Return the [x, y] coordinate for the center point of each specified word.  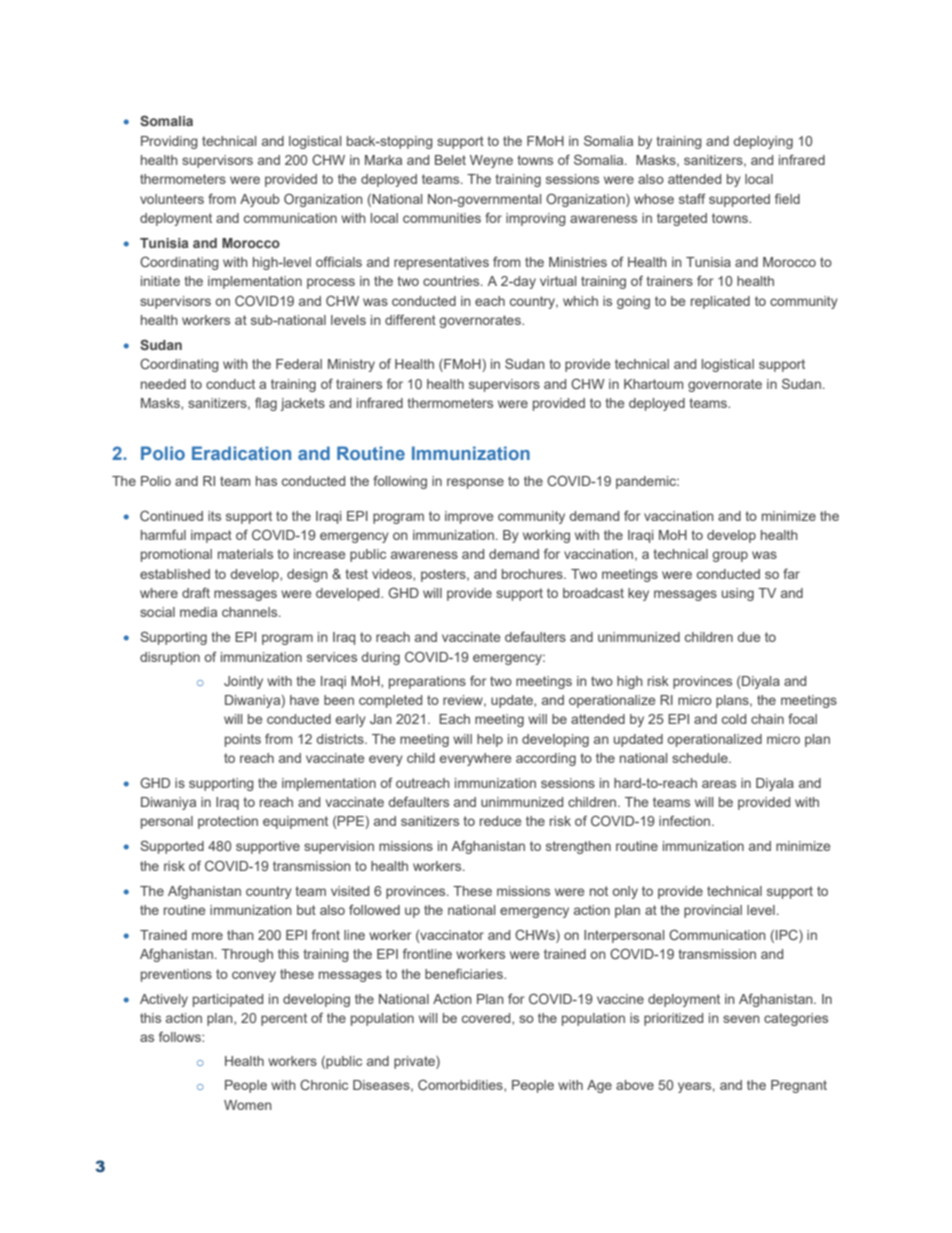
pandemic [647, 482]
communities [442, 218]
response [475, 483]
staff [692, 198]
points [243, 740]
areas [719, 784]
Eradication [241, 453]
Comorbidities [461, 1085]
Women [248, 1105]
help [490, 740]
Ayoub [260, 200]
